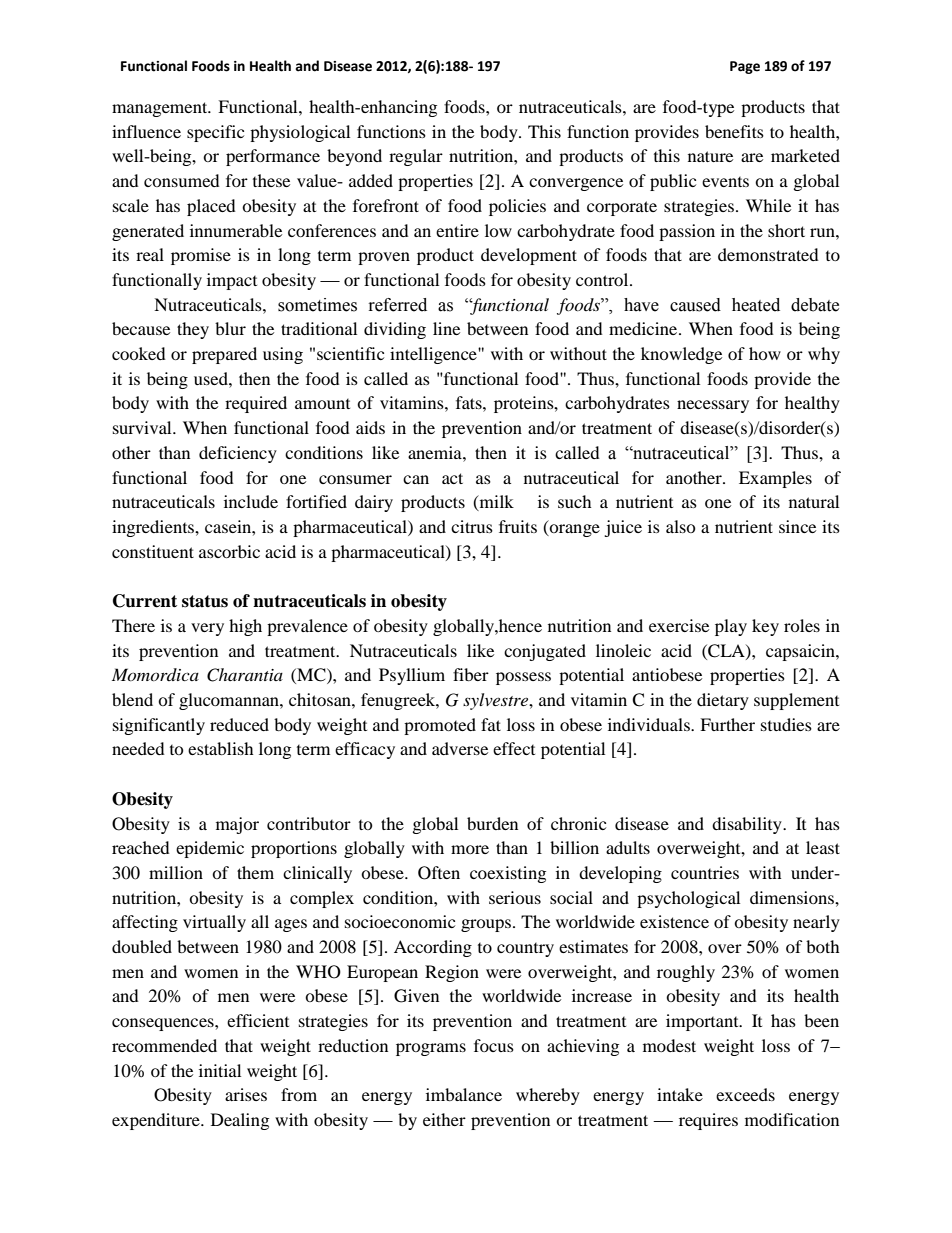 The image size is (952, 1233). Describe the element at coordinates (238, 454) in the image. I see `deficiency` at that location.
